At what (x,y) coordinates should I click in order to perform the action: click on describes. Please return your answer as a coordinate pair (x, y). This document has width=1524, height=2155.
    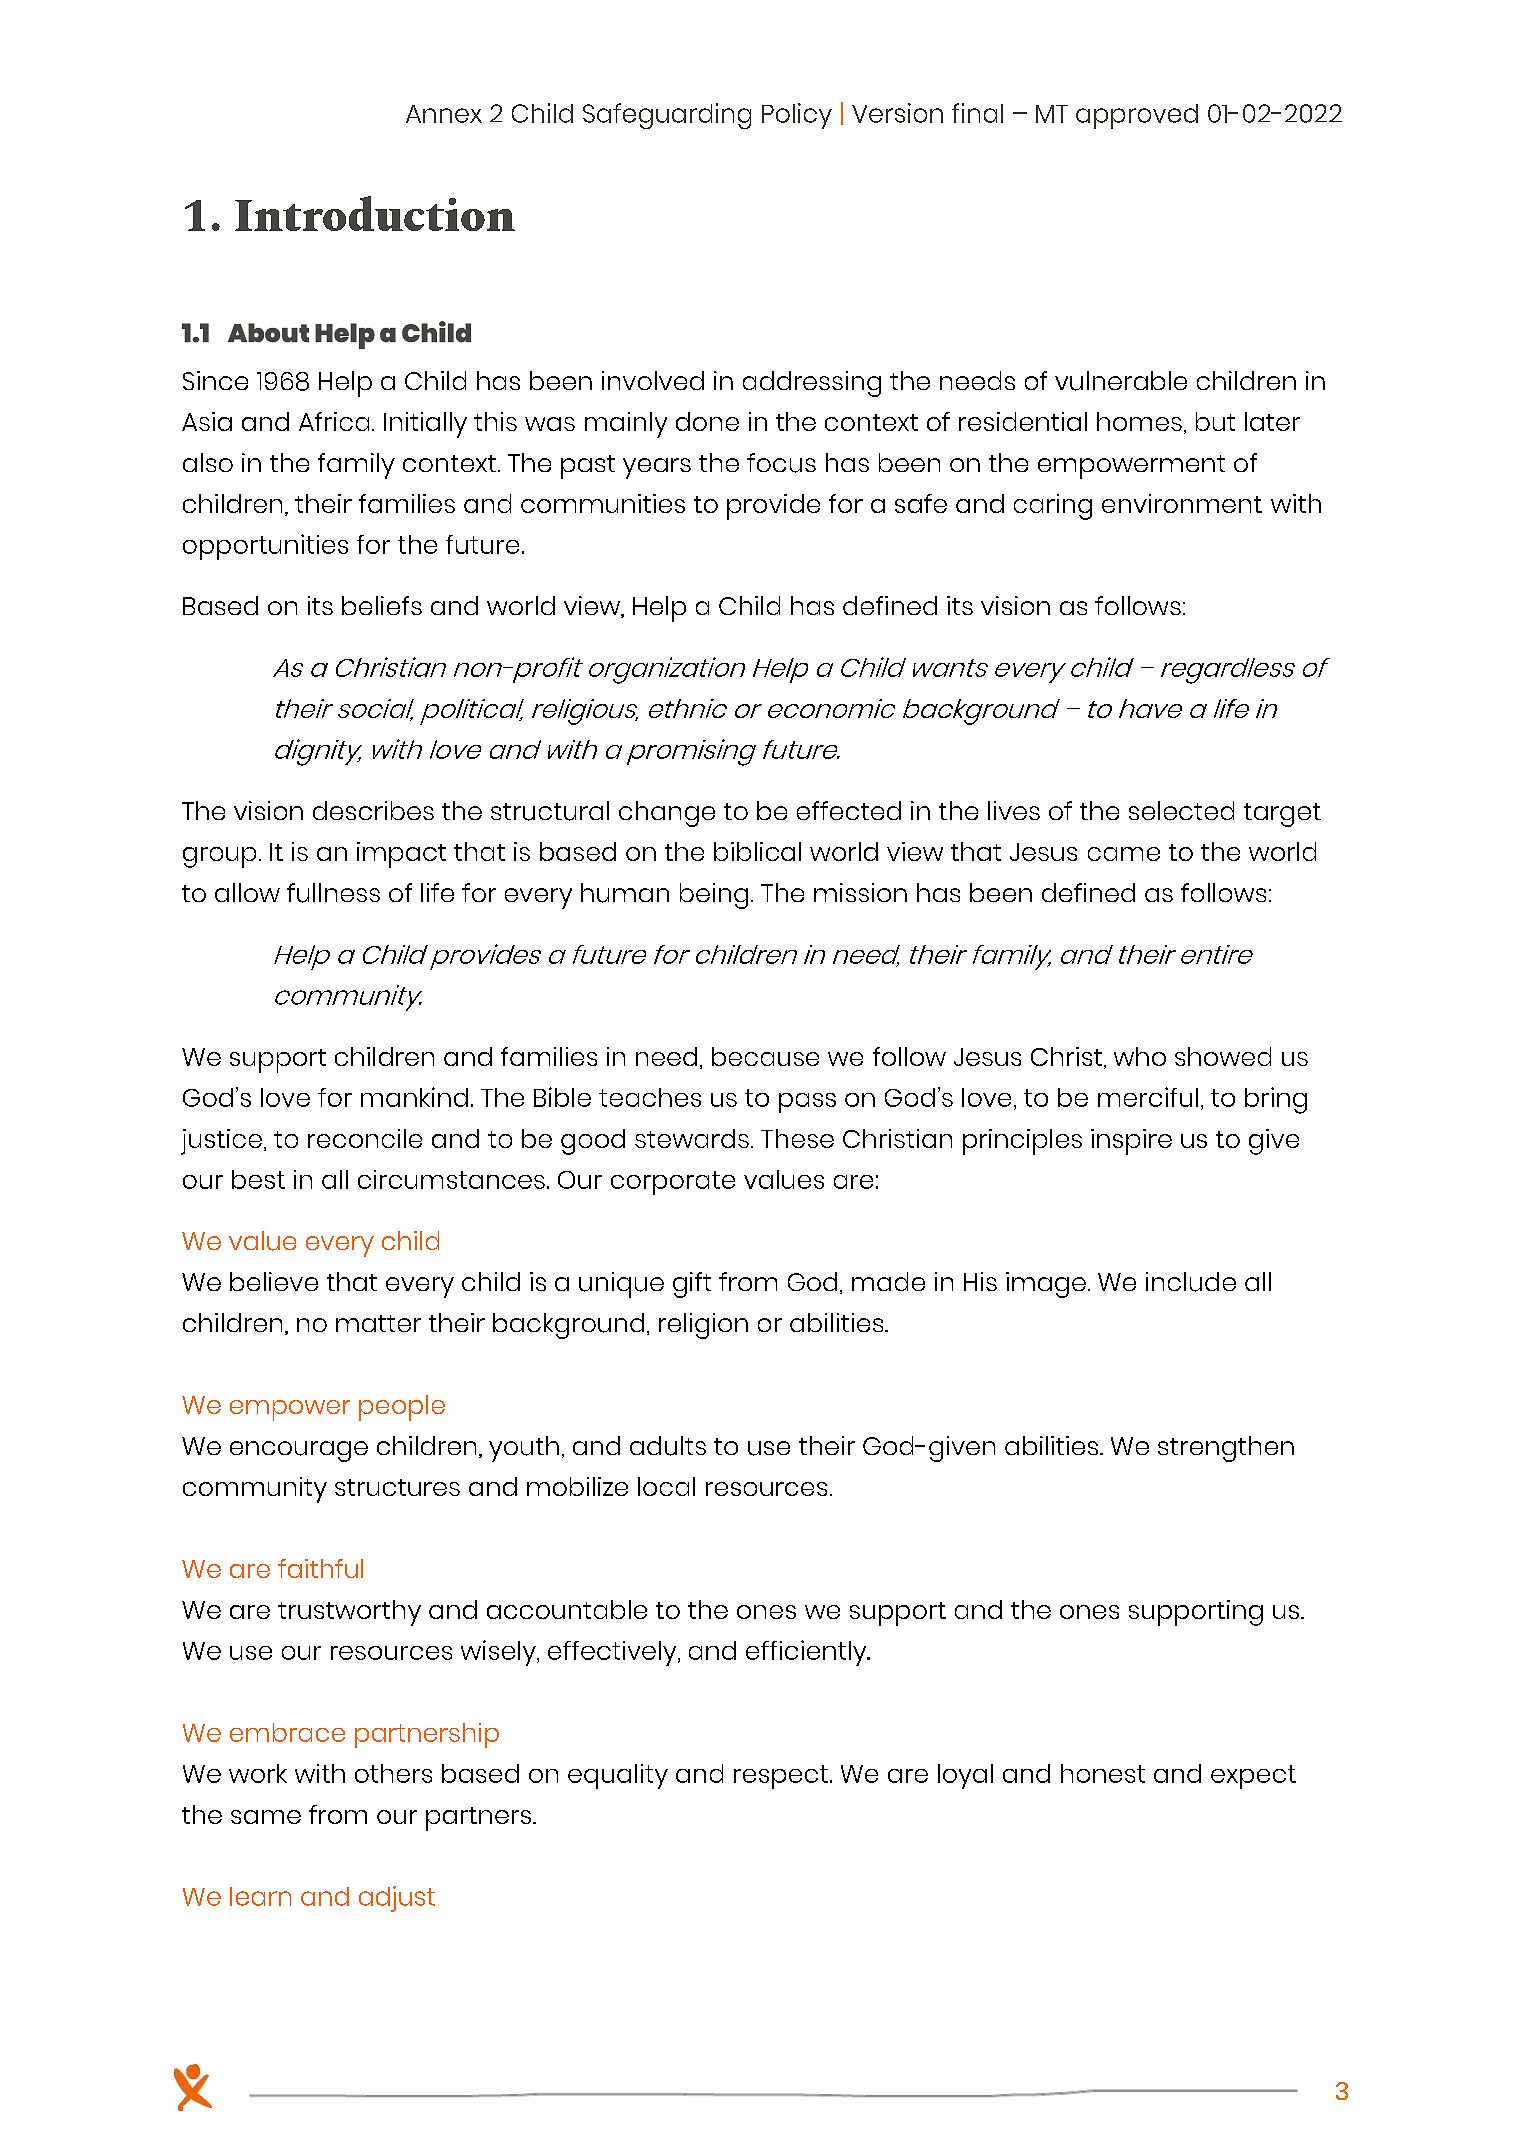
    Looking at the image, I should click on (373, 810).
